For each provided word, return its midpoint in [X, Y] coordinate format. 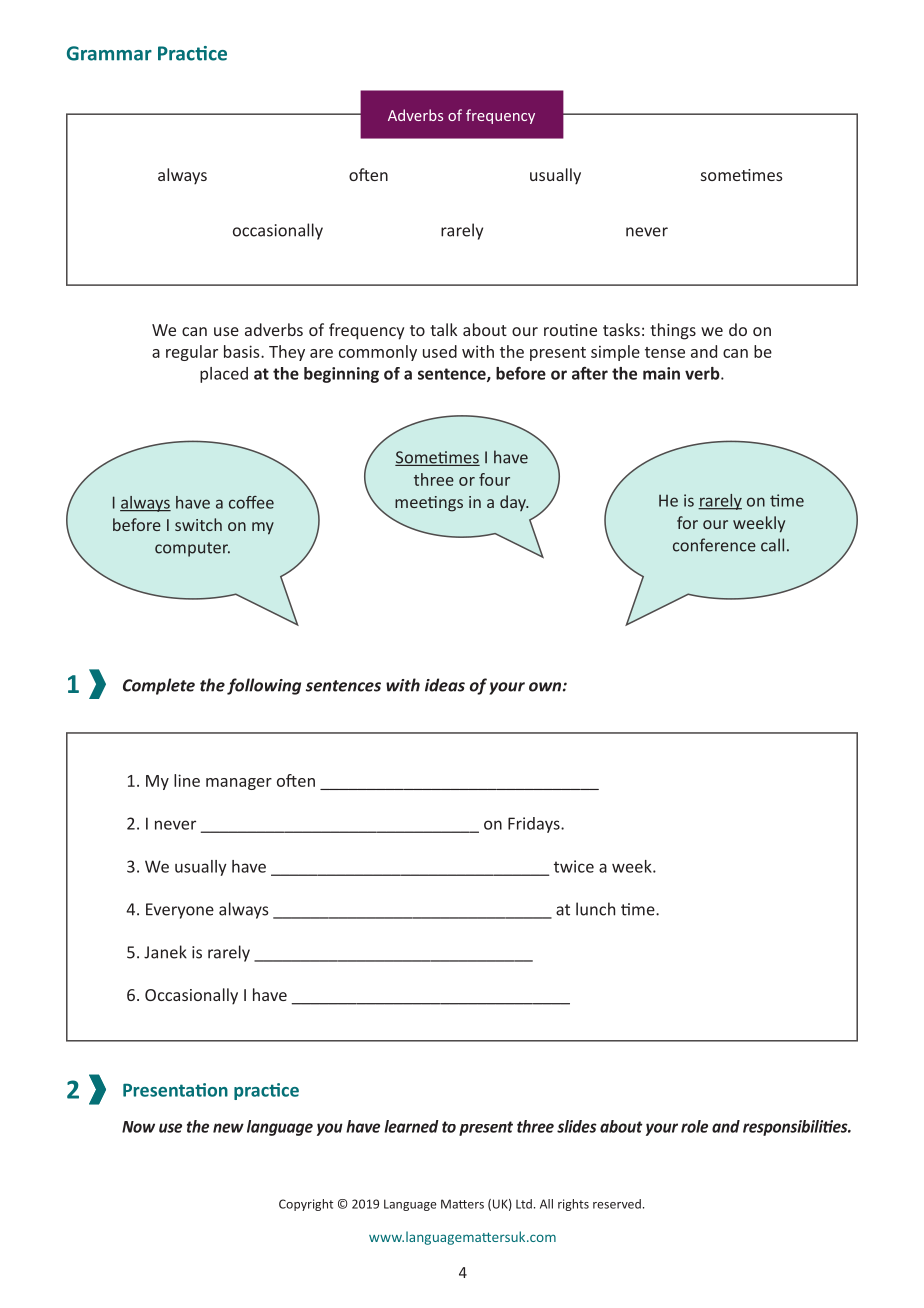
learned [411, 1126]
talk [443, 329]
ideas [445, 685]
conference [714, 545]
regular [192, 353]
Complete [159, 686]
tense [665, 352]
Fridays [535, 825]
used [440, 351]
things [673, 331]
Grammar [109, 53]
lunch [595, 909]
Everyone [180, 911]
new [228, 1128]
